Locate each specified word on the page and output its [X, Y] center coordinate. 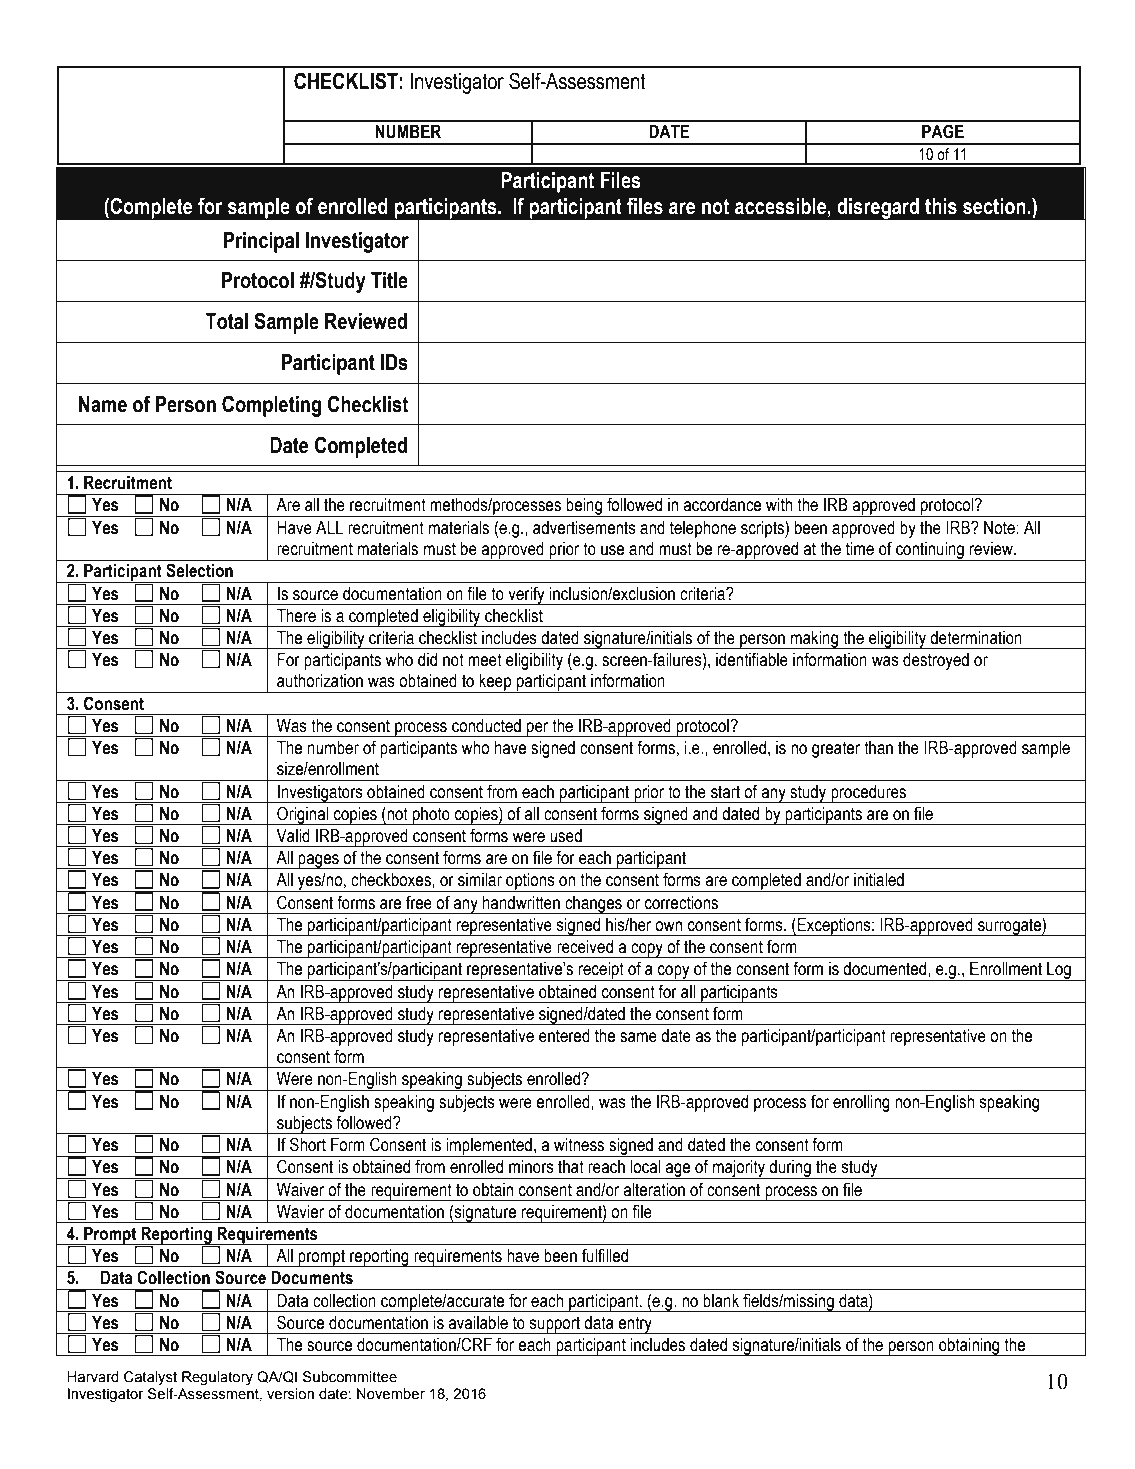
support [555, 1325]
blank [721, 1301]
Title [389, 280]
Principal [261, 242]
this [941, 206]
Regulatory [217, 1378]
